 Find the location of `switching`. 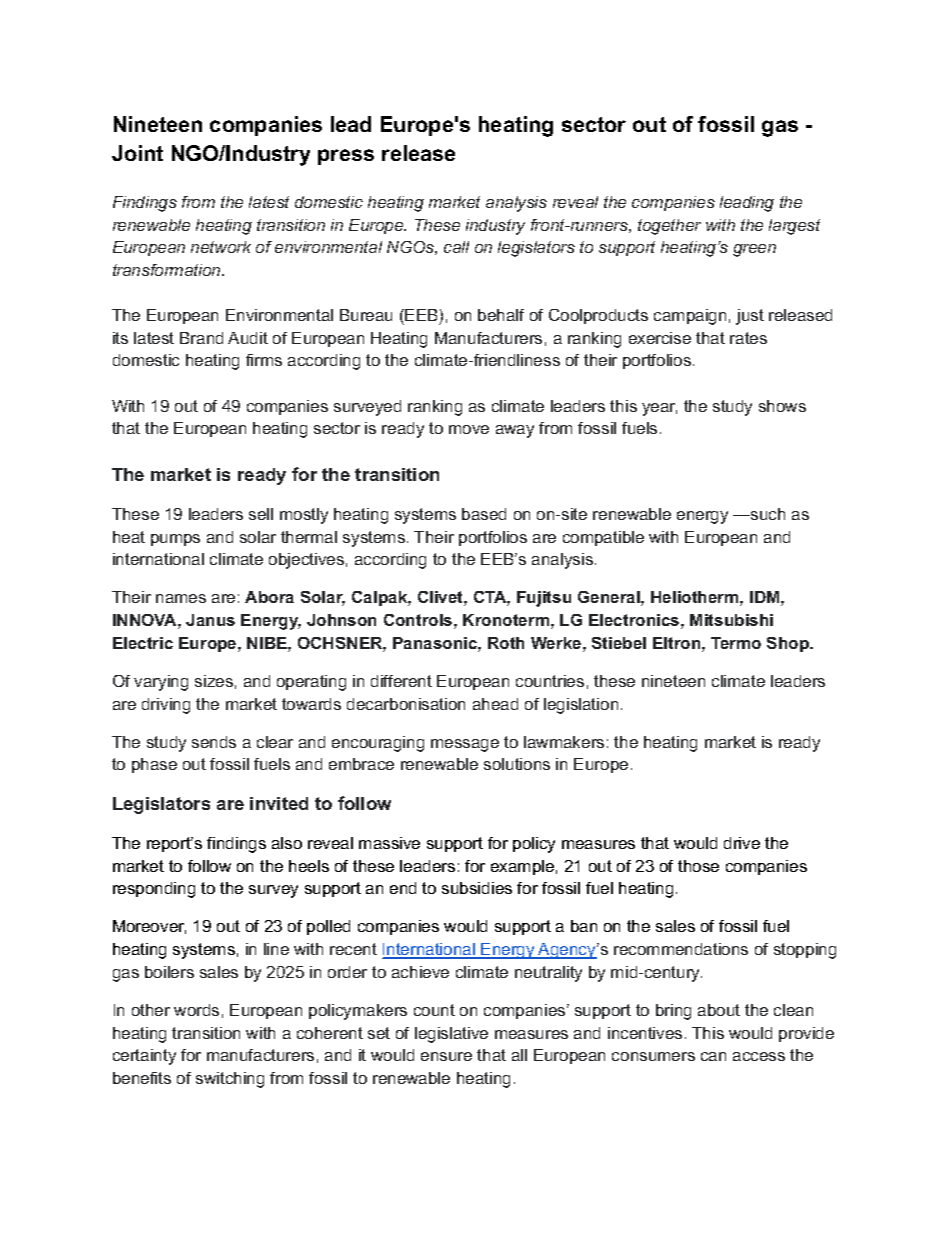

switching is located at coordinates (230, 1080).
